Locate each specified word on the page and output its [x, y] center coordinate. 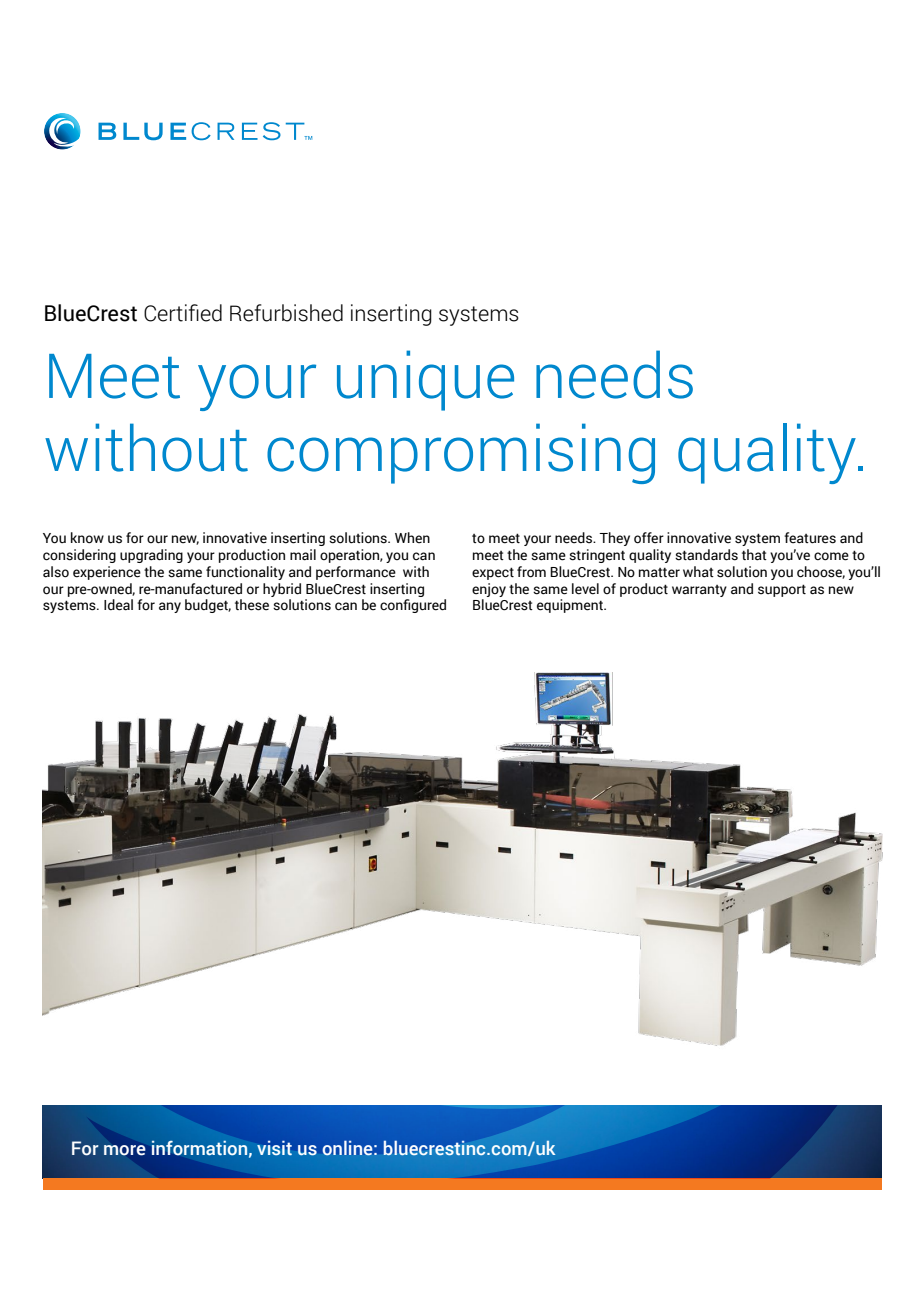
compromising [461, 453]
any [170, 607]
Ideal [118, 605]
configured [413, 606]
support [782, 590]
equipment [571, 606]
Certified [183, 313]
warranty [699, 591]
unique [425, 380]
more [125, 1150]
